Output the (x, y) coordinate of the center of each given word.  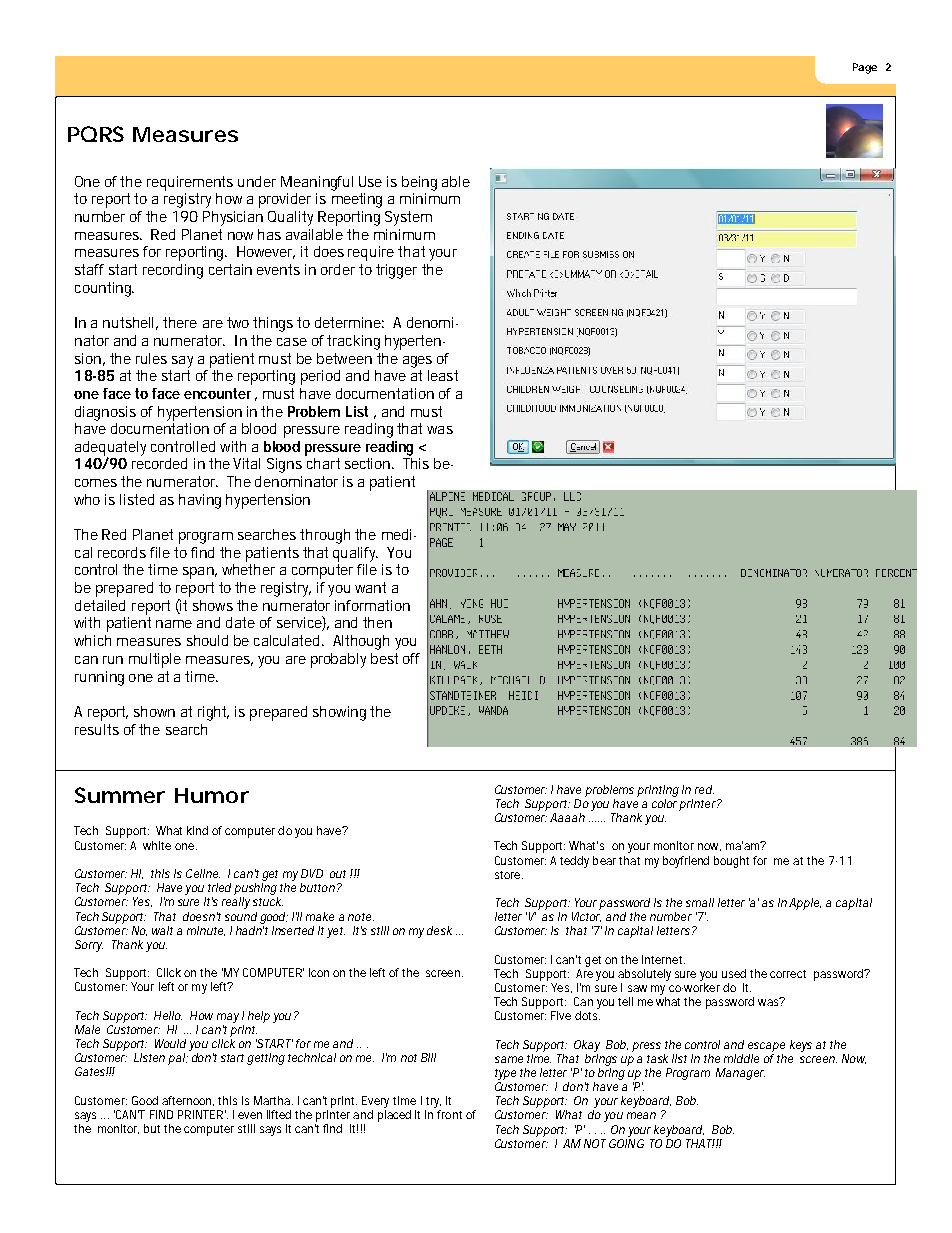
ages (417, 362)
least (443, 375)
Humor (212, 795)
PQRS (96, 134)
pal (177, 1059)
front (449, 1114)
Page (865, 68)
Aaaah (567, 817)
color (664, 802)
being (419, 183)
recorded (159, 463)
